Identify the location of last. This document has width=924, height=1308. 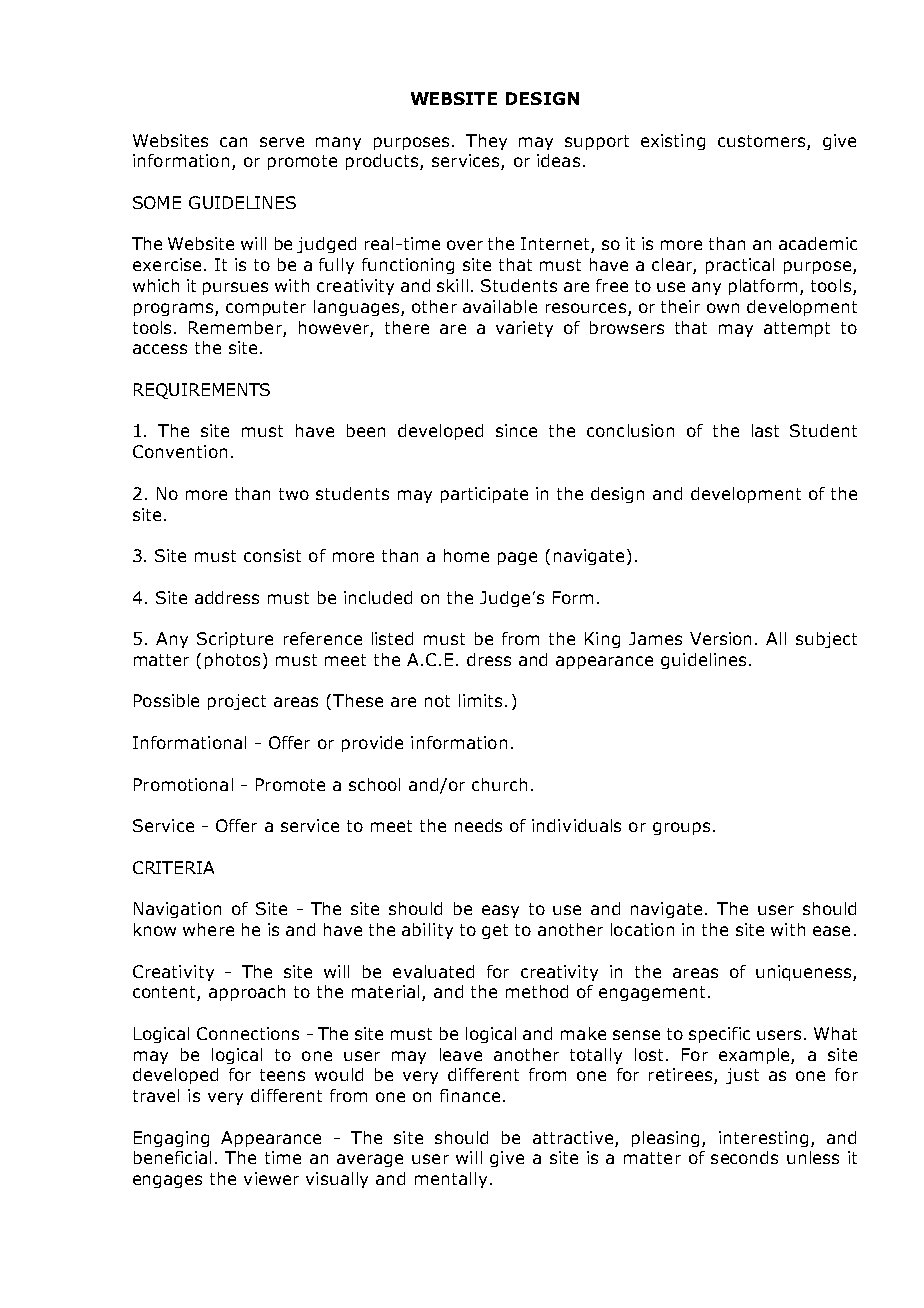
(765, 430).
